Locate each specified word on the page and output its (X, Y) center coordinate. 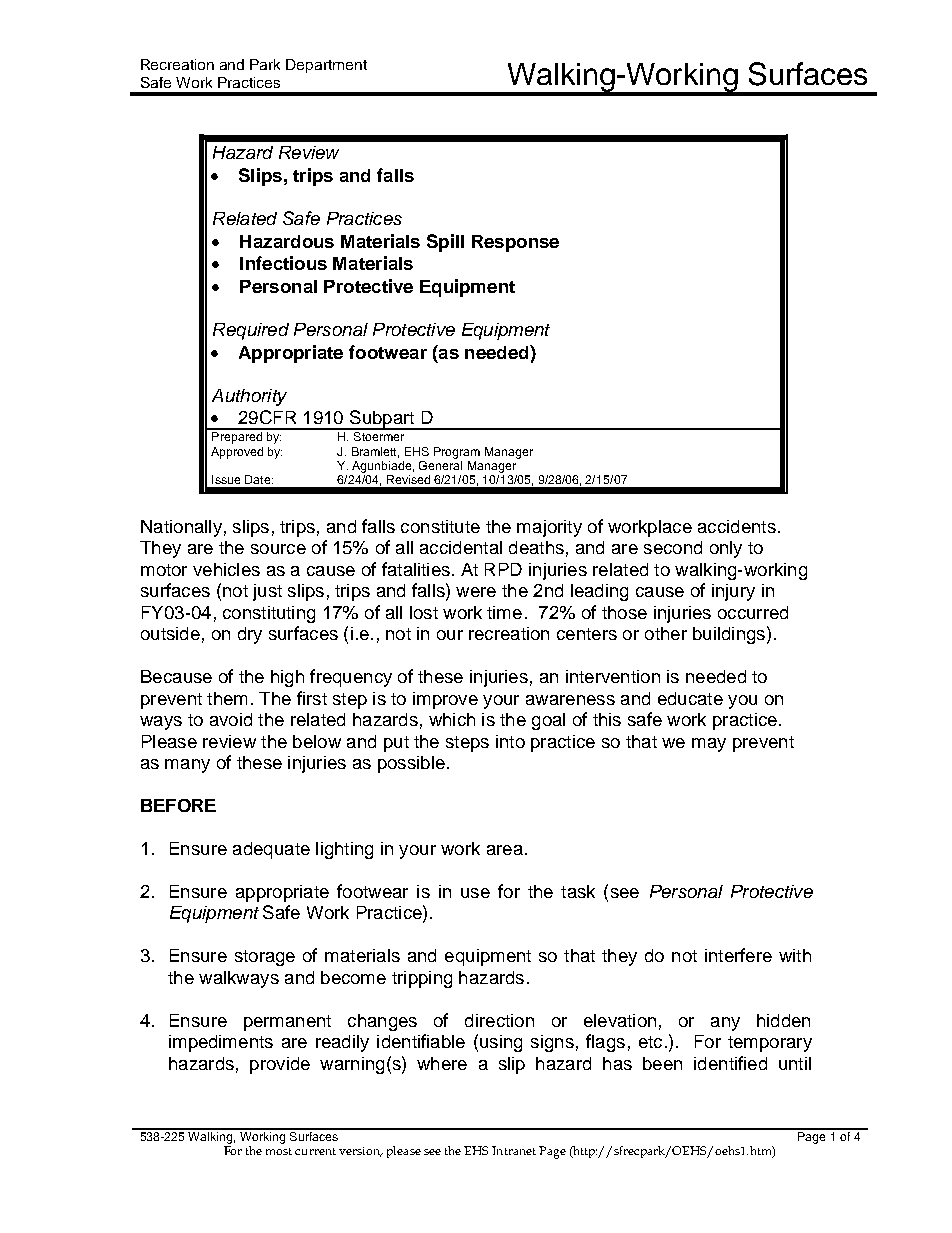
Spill (445, 243)
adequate (271, 850)
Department (326, 66)
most (279, 1151)
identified (730, 1063)
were (476, 592)
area (505, 850)
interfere (738, 955)
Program (457, 453)
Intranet (514, 1150)
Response (515, 243)
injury (733, 592)
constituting (269, 614)
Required (251, 331)
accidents (737, 526)
